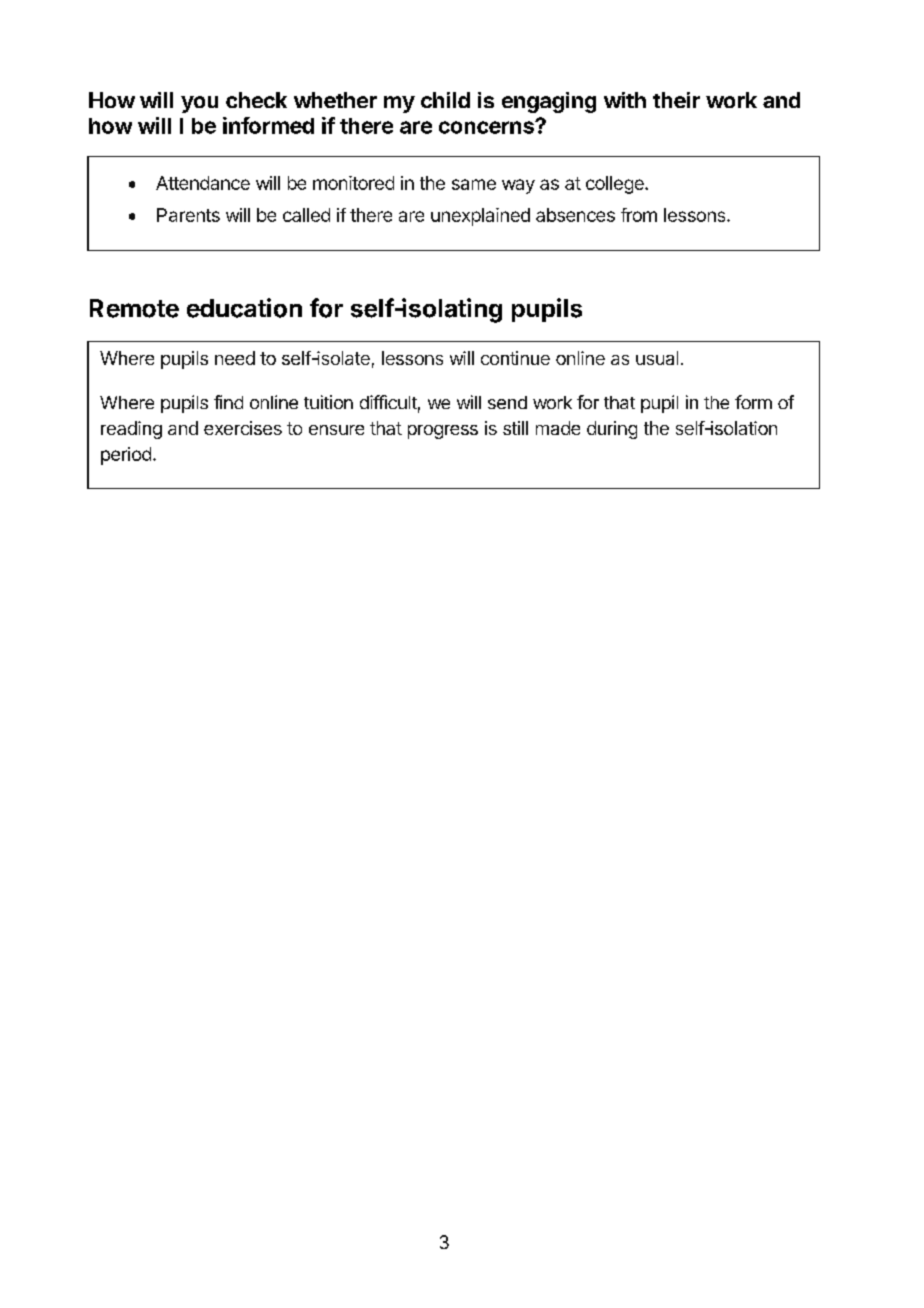 Image resolution: width=924 pixels, height=1308 pixels. I want to click on education, so click(244, 308).
